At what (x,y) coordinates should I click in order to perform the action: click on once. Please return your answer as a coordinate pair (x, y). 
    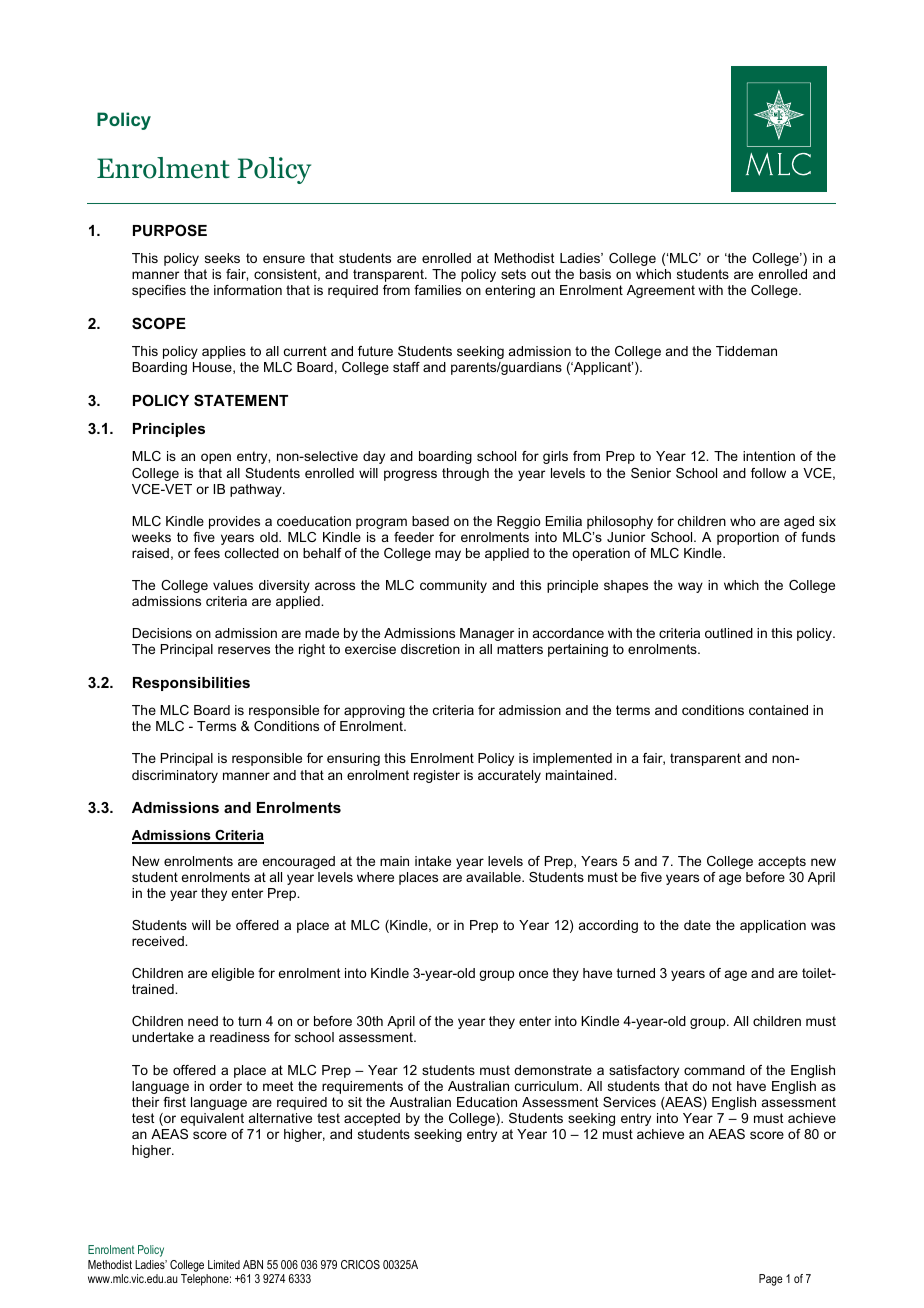
    Looking at the image, I should click on (533, 974).
